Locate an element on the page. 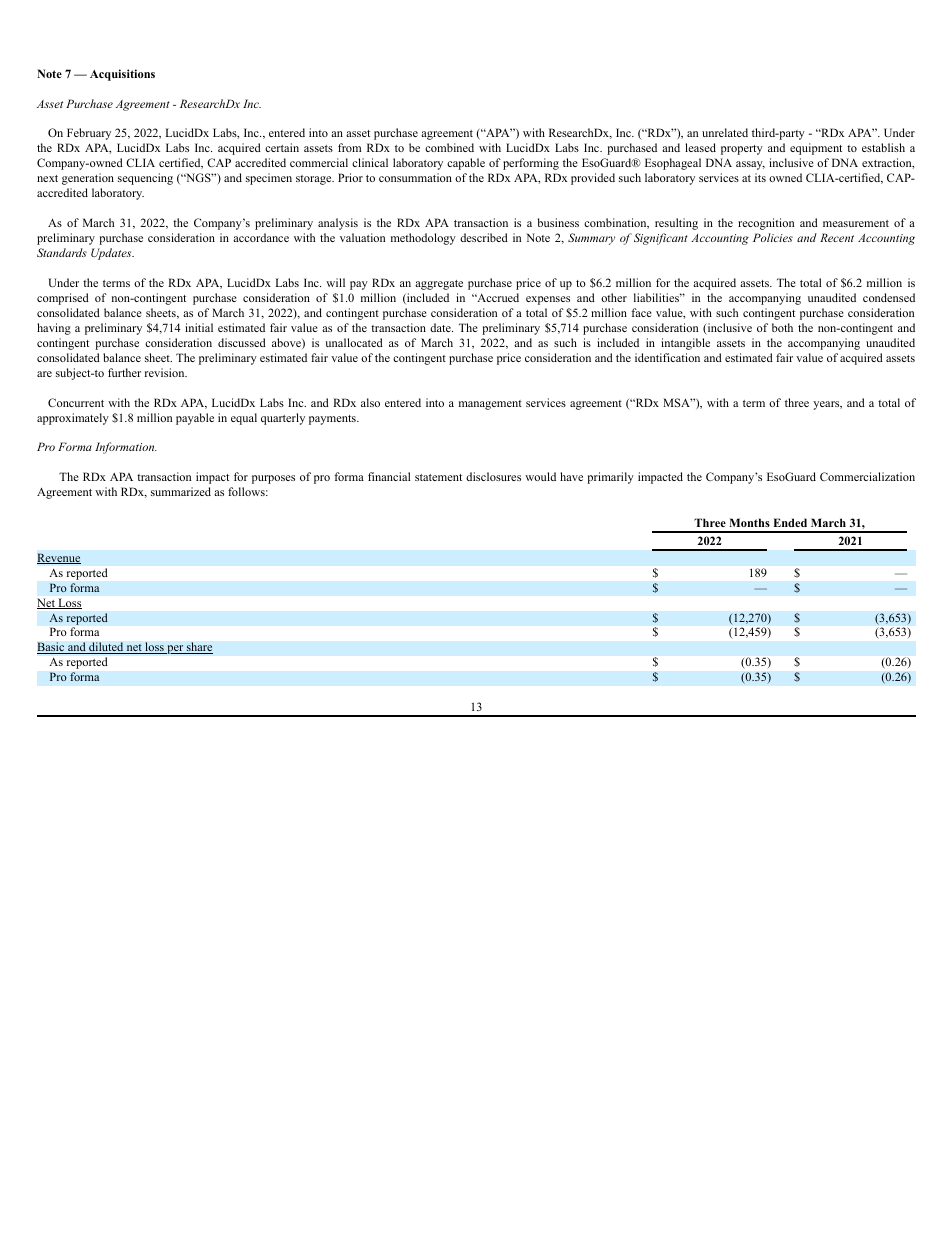 Image resolution: width=952 pixels, height=1233 pixels. Acquisitions is located at coordinates (122, 75).
